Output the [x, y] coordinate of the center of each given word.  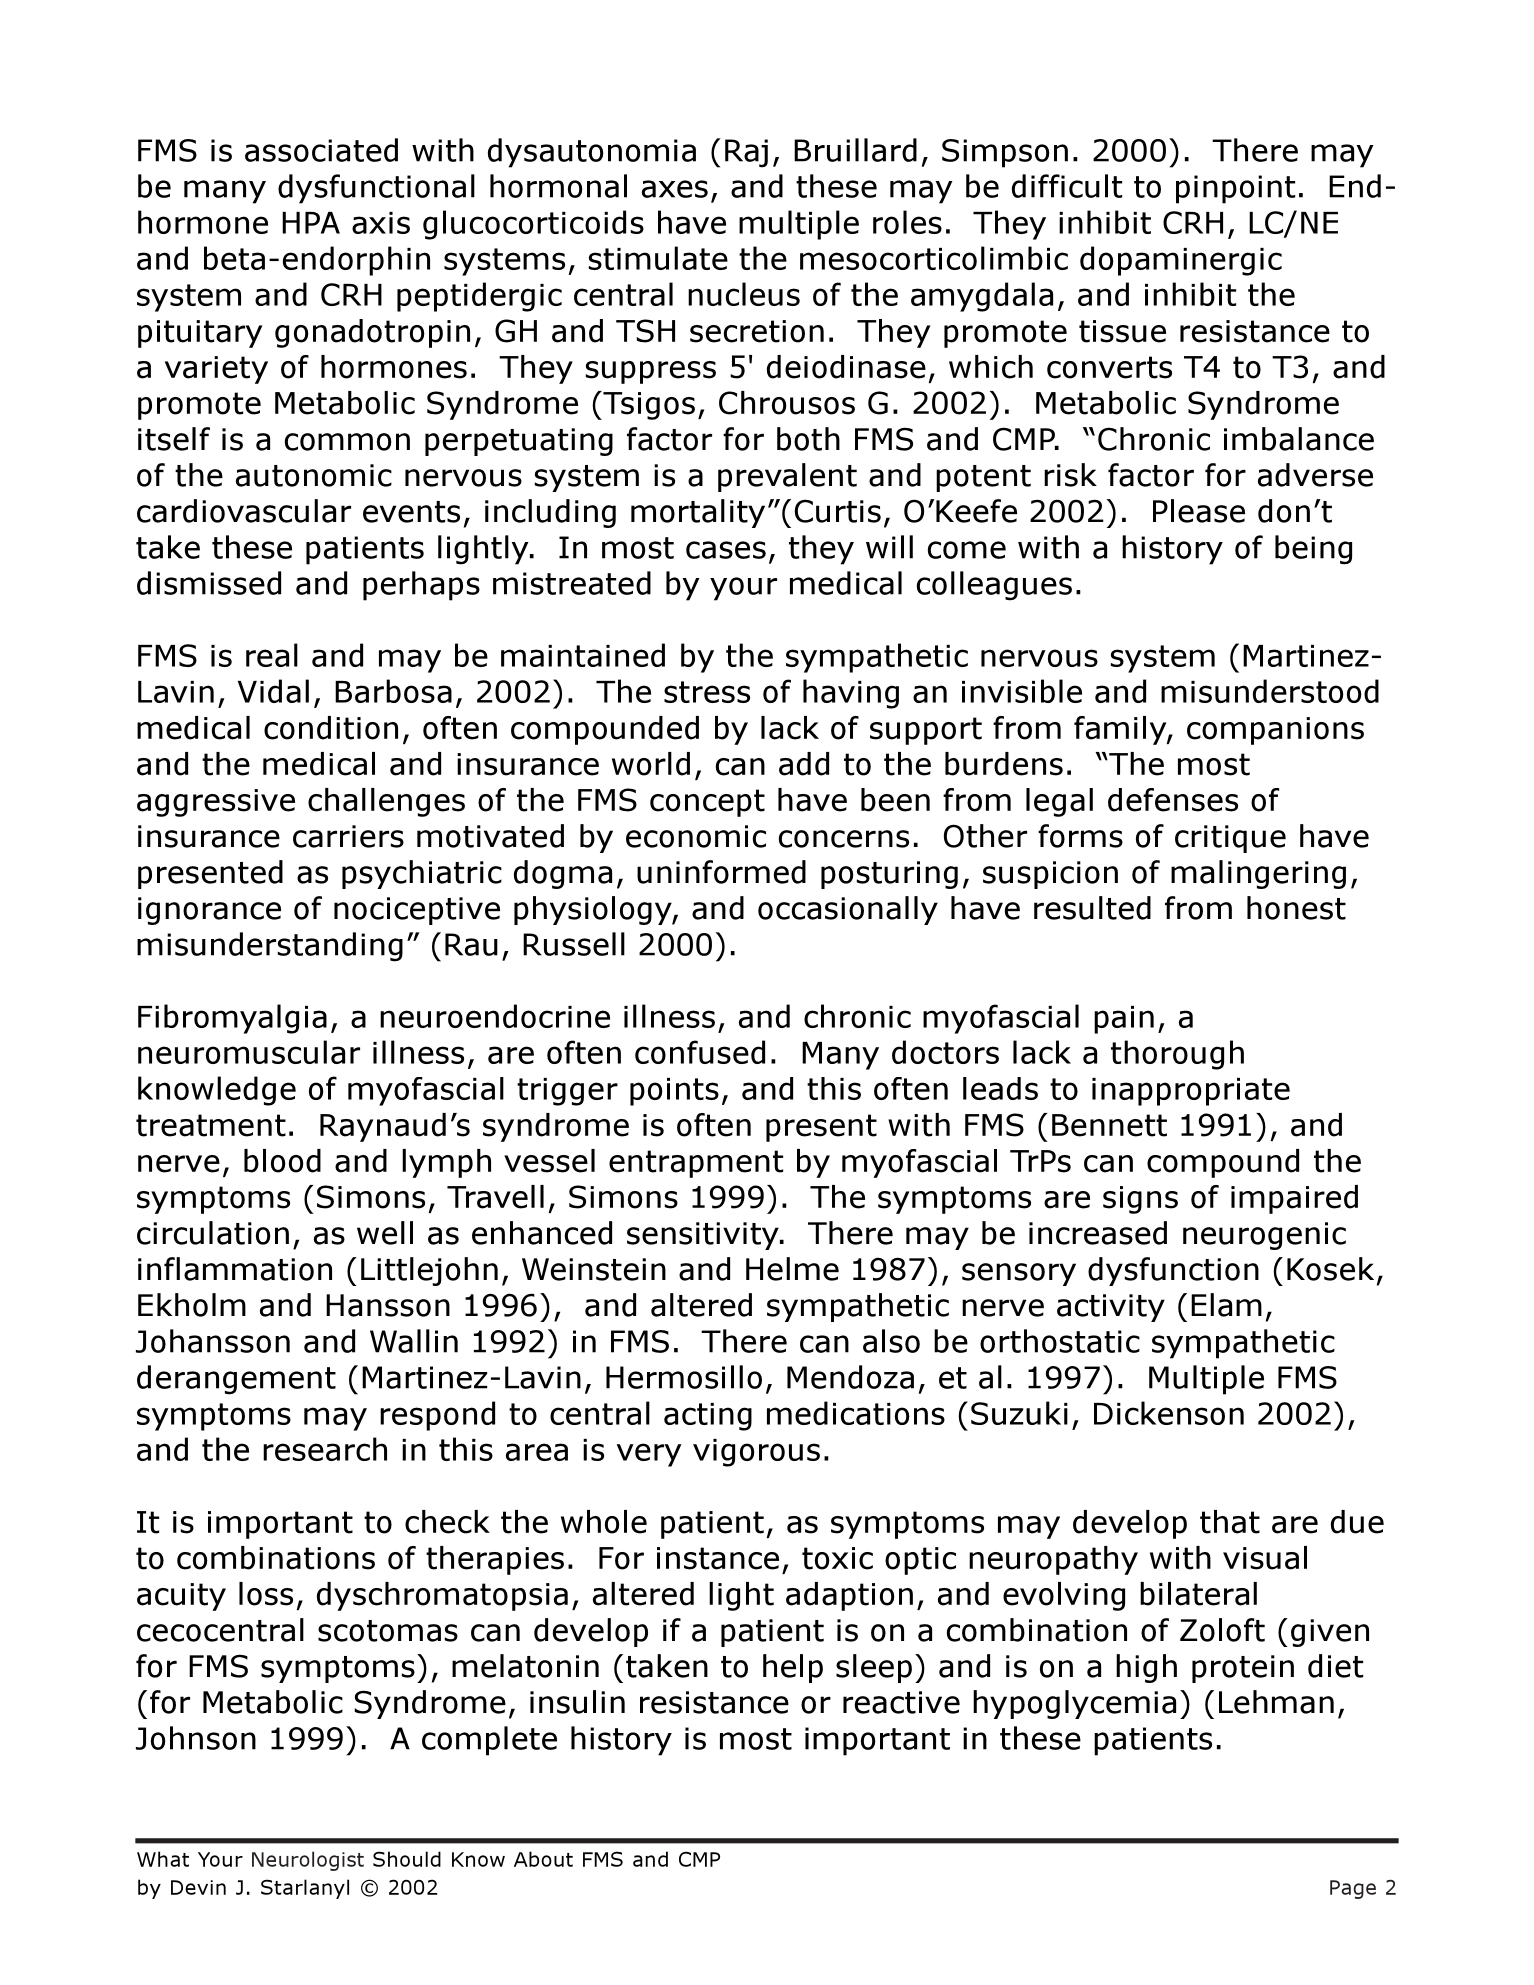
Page [1353, 1889]
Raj [746, 153]
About [543, 1859]
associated [321, 150]
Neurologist [308, 1861]
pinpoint [1235, 189]
